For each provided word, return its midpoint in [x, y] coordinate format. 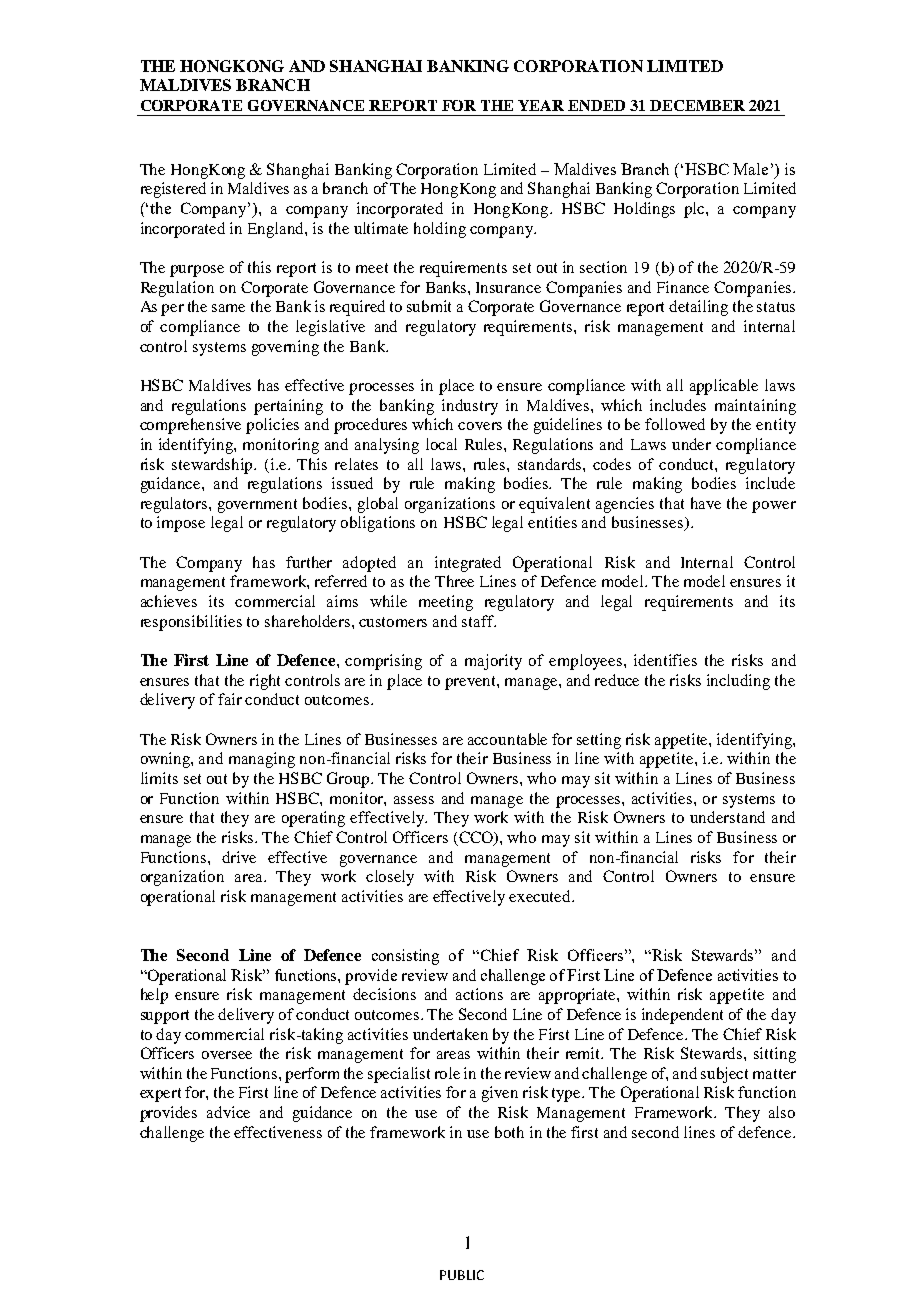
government [257, 506]
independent [682, 1016]
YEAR [541, 105]
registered [173, 190]
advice [228, 1112]
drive [239, 857]
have [706, 503]
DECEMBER [697, 105]
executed [541, 896]
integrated [468, 564]
